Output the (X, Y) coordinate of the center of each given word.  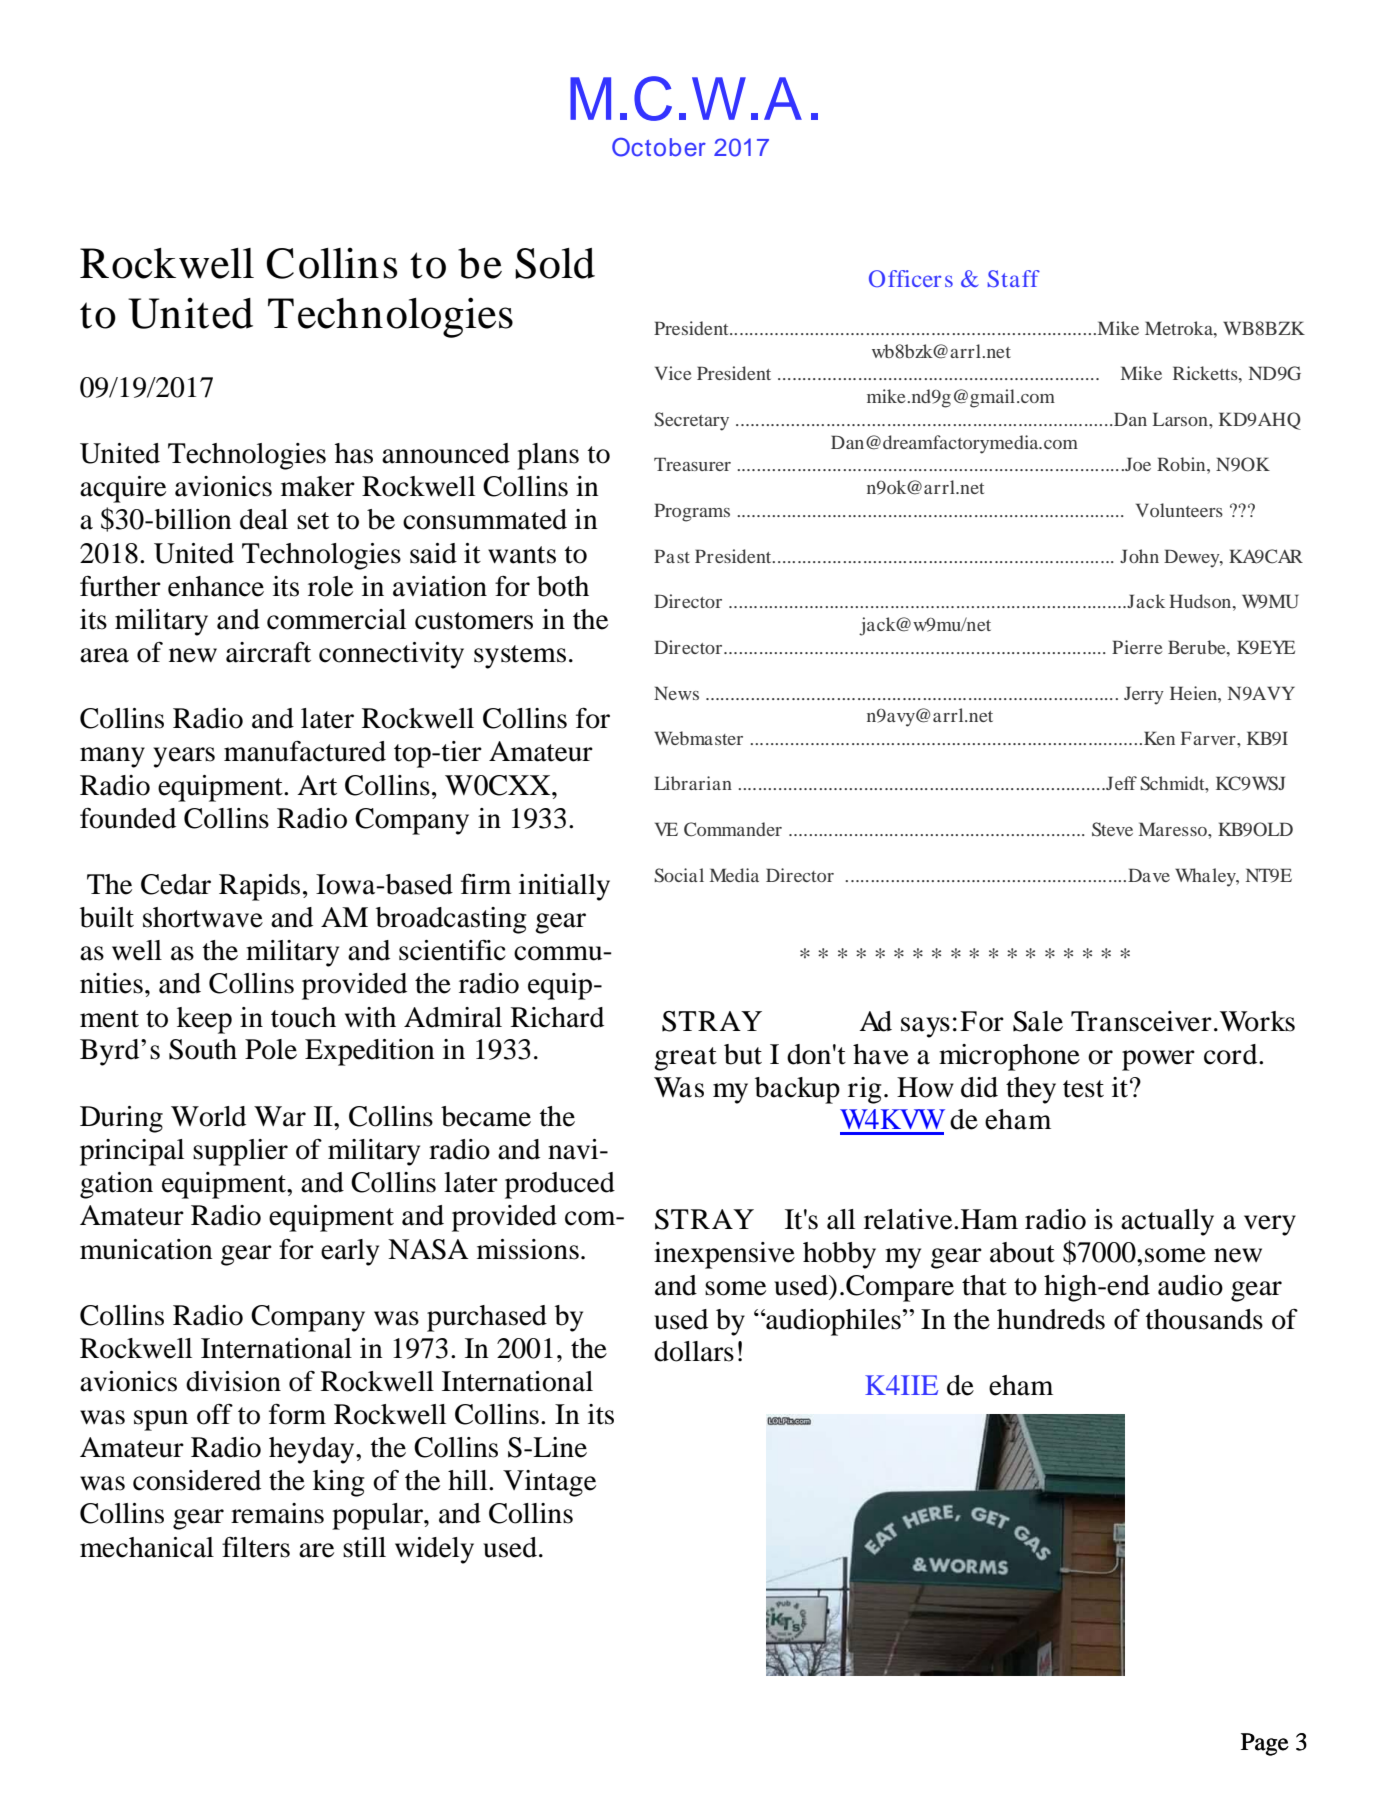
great (685, 1059)
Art (317, 785)
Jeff (1120, 783)
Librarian (693, 783)
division (233, 1381)
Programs (692, 512)
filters (256, 1547)
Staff (1014, 278)
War (280, 1116)
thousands (1204, 1319)
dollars (694, 1351)
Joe (1137, 464)
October (659, 147)
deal (264, 519)
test (1083, 1089)
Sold (555, 263)
